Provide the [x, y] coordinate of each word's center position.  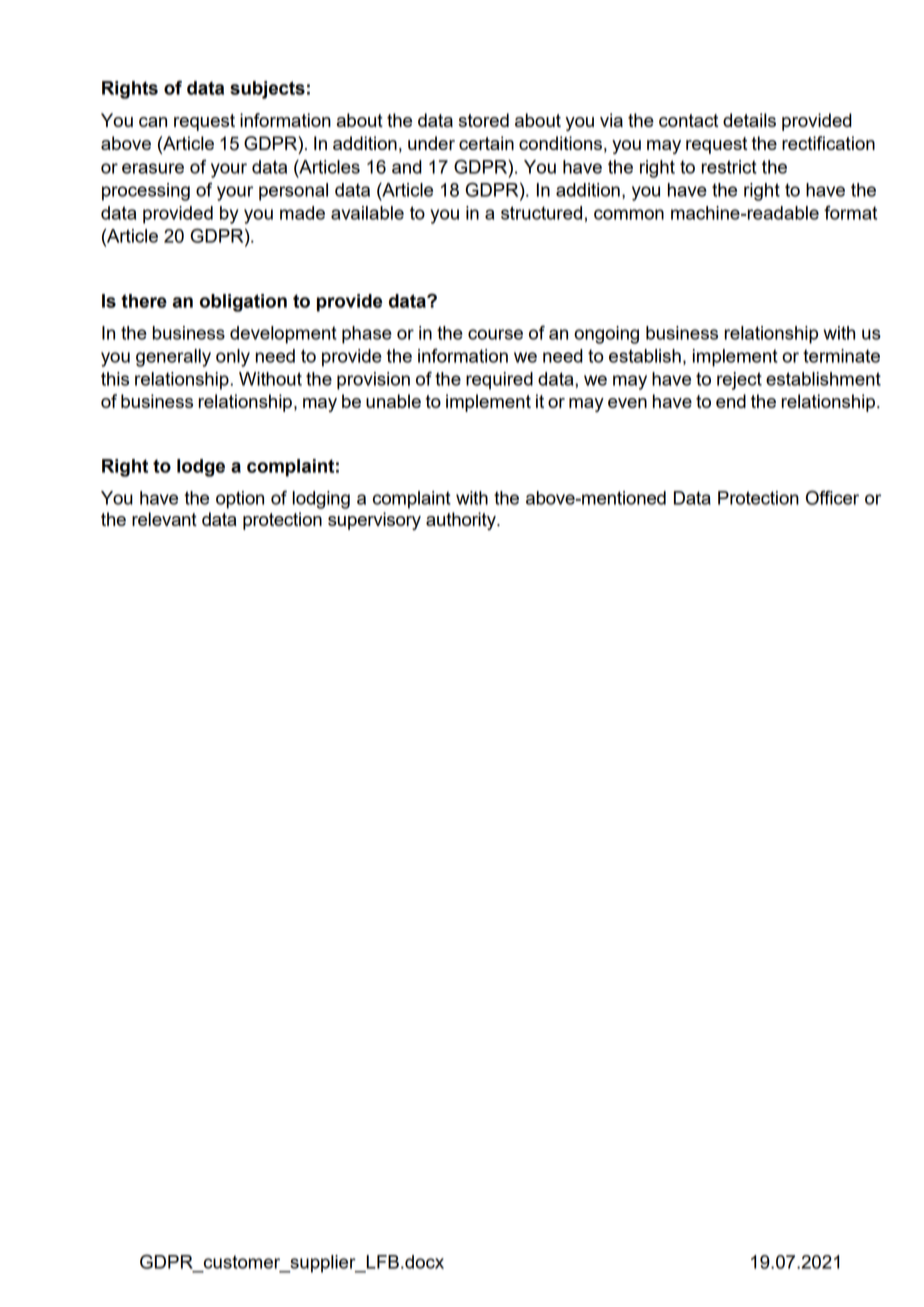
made [302, 213]
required [499, 381]
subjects [267, 90]
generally [173, 358]
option [240, 500]
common [629, 214]
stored [484, 120]
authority [462, 521]
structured [541, 213]
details [749, 120]
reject [739, 381]
